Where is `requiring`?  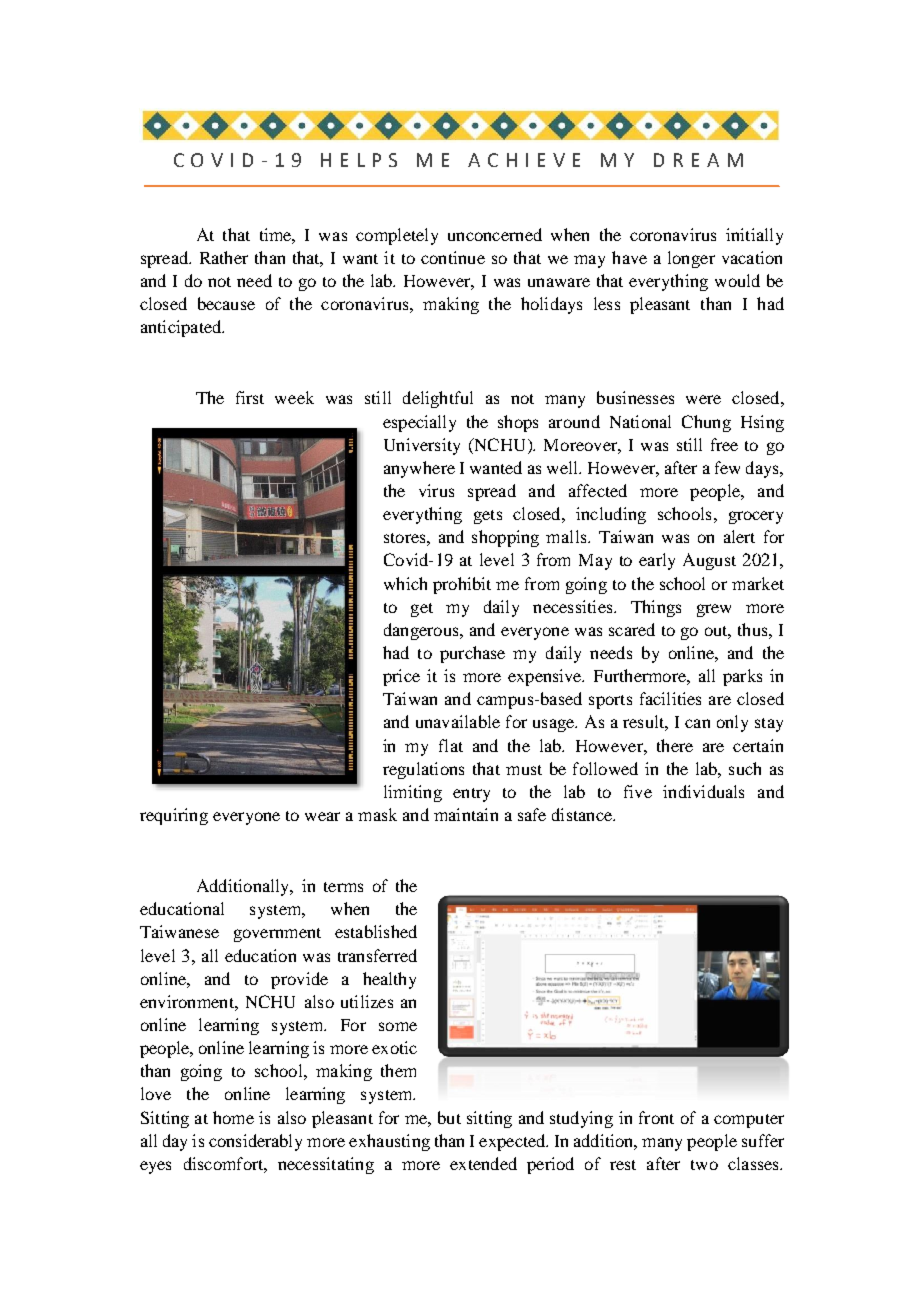 requiring is located at coordinates (174, 816).
